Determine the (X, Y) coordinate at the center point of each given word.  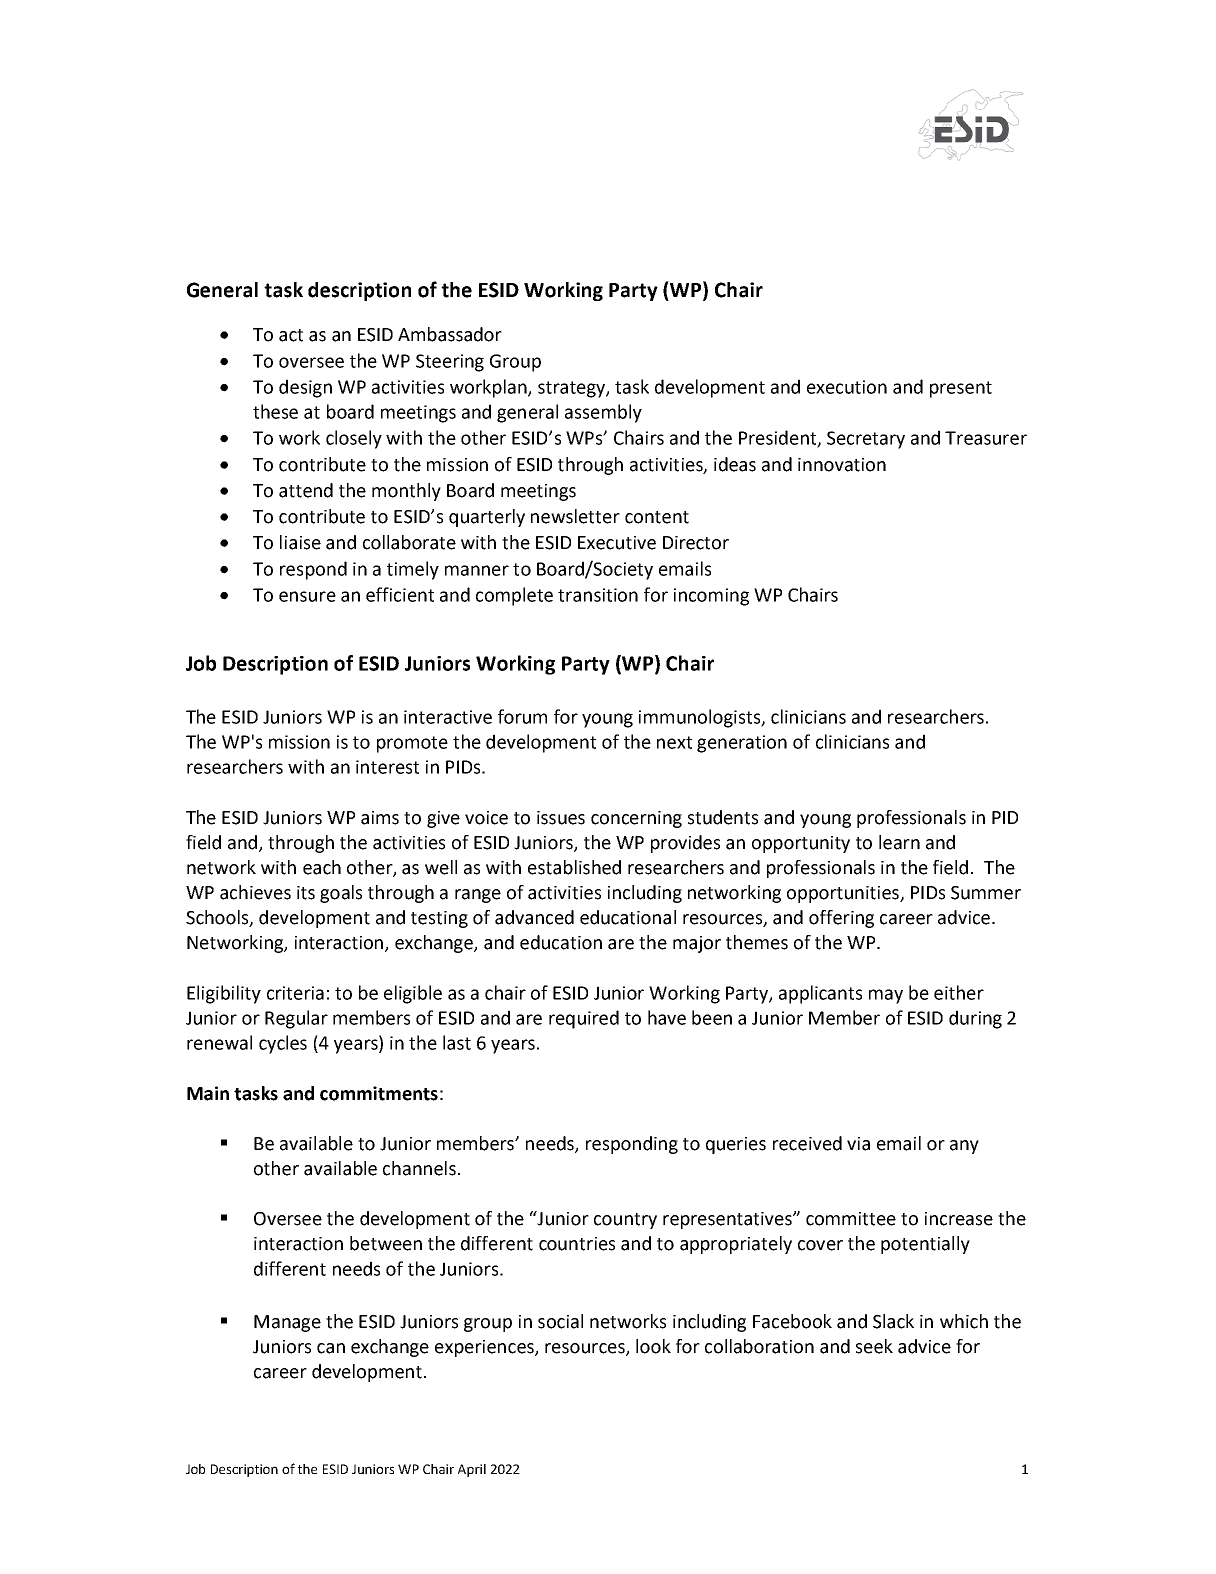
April (472, 1470)
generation (742, 744)
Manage (287, 1323)
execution (847, 387)
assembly (603, 413)
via (858, 1144)
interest (387, 767)
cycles (283, 1044)
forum (522, 716)
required (584, 1019)
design (305, 388)
